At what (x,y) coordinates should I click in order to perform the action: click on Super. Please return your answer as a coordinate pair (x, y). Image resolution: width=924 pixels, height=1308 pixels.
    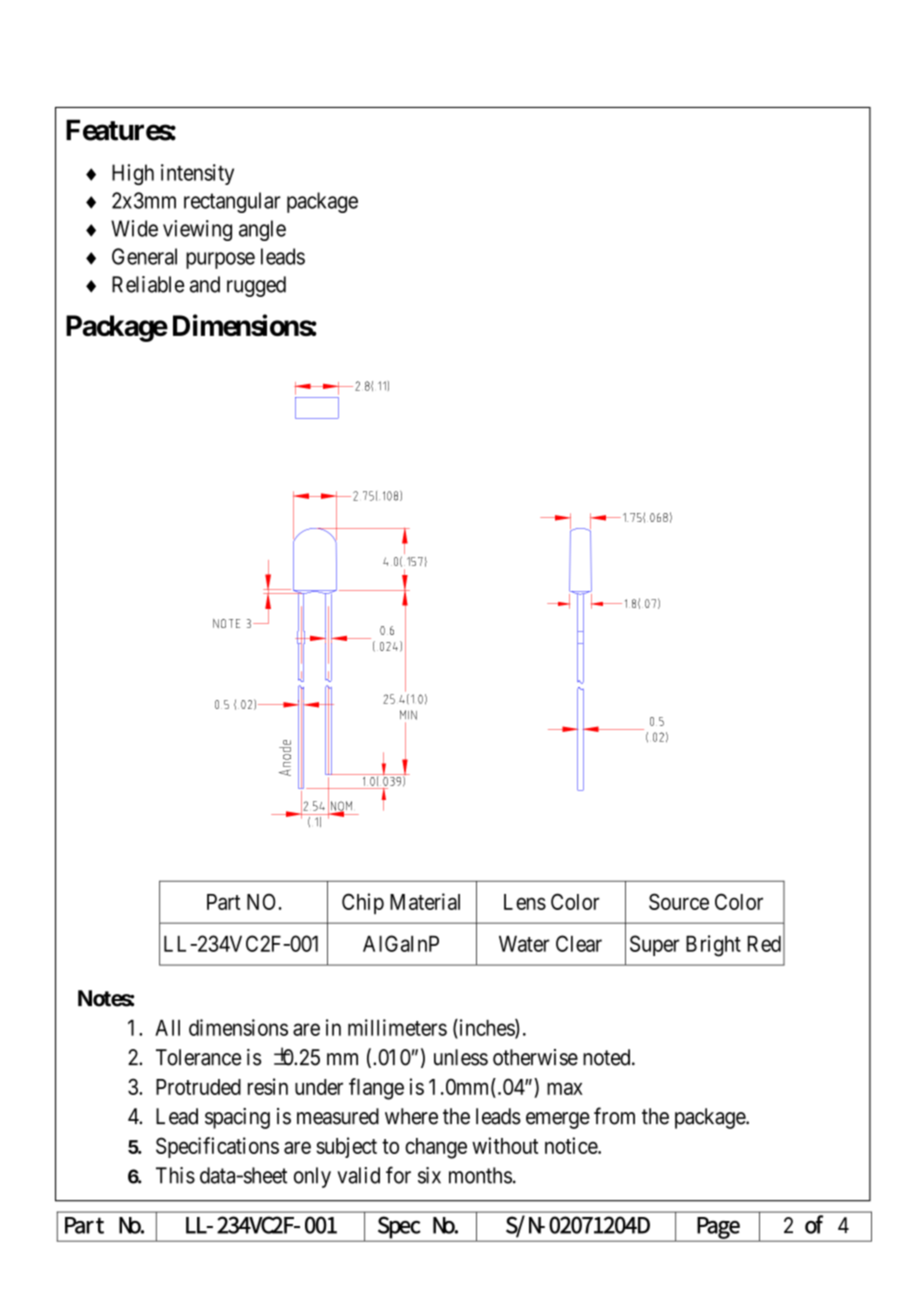
    Looking at the image, I should click on (655, 945).
